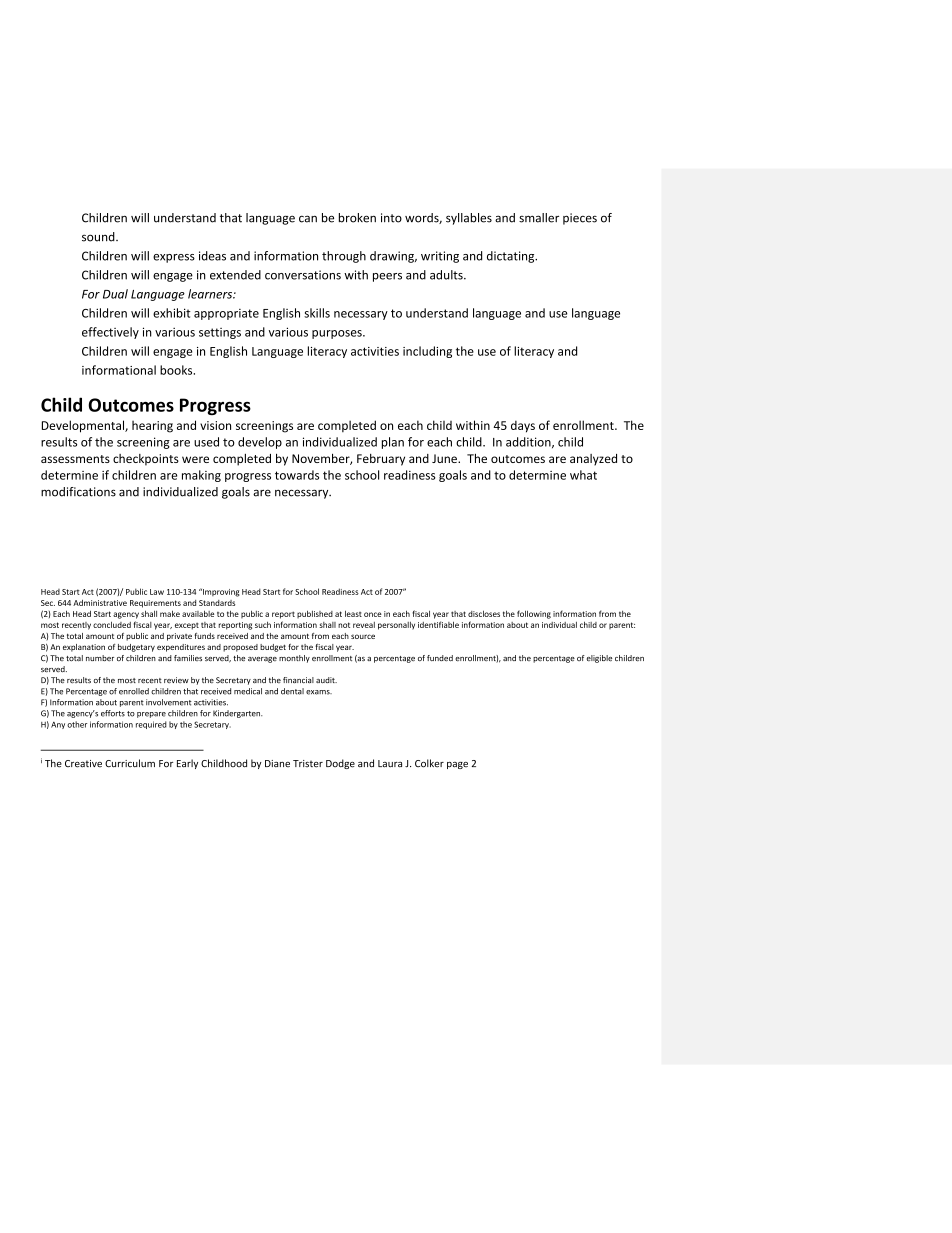 Image resolution: width=952 pixels, height=1233 pixels. I want to click on Curriculum, so click(130, 763).
